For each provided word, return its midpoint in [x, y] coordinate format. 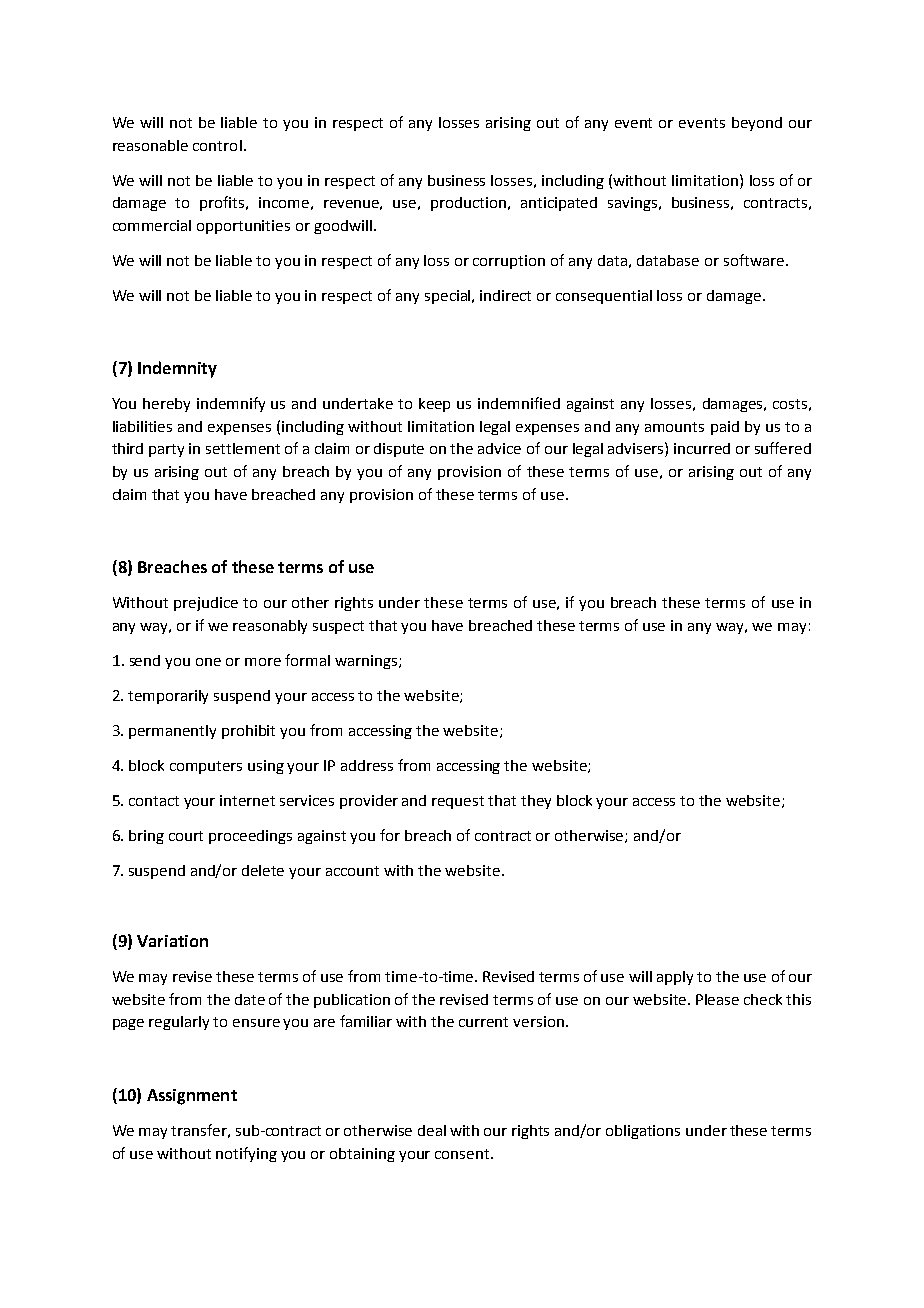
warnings [367, 662]
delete [263, 870]
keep [434, 405]
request [458, 802]
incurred [702, 448]
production [468, 204]
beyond [757, 124]
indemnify [231, 404]
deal [432, 1130]
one [208, 662]
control [217, 145]
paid [725, 428]
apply [675, 978]
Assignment [192, 1097]
